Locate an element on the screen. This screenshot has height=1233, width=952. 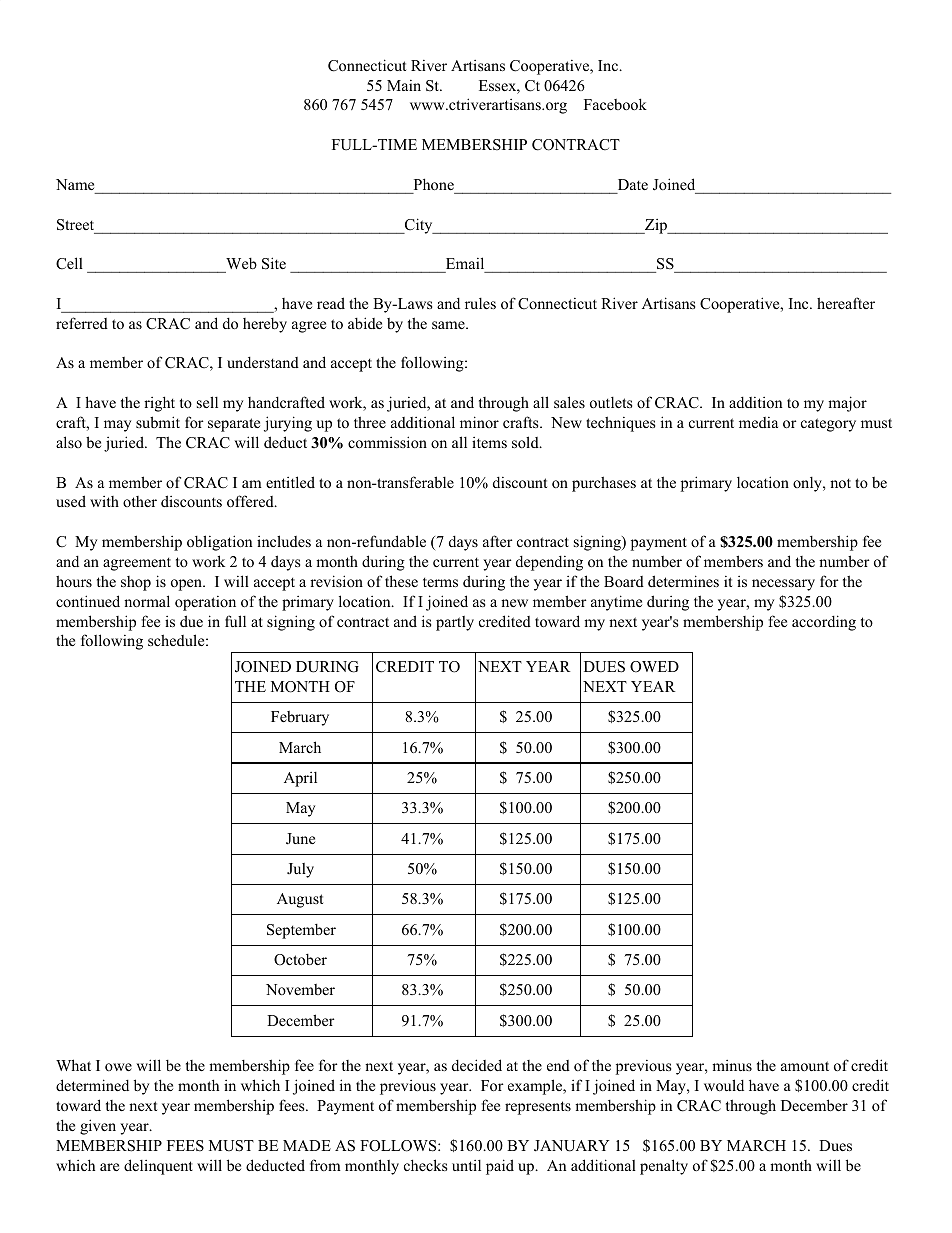
until is located at coordinates (466, 1165).
